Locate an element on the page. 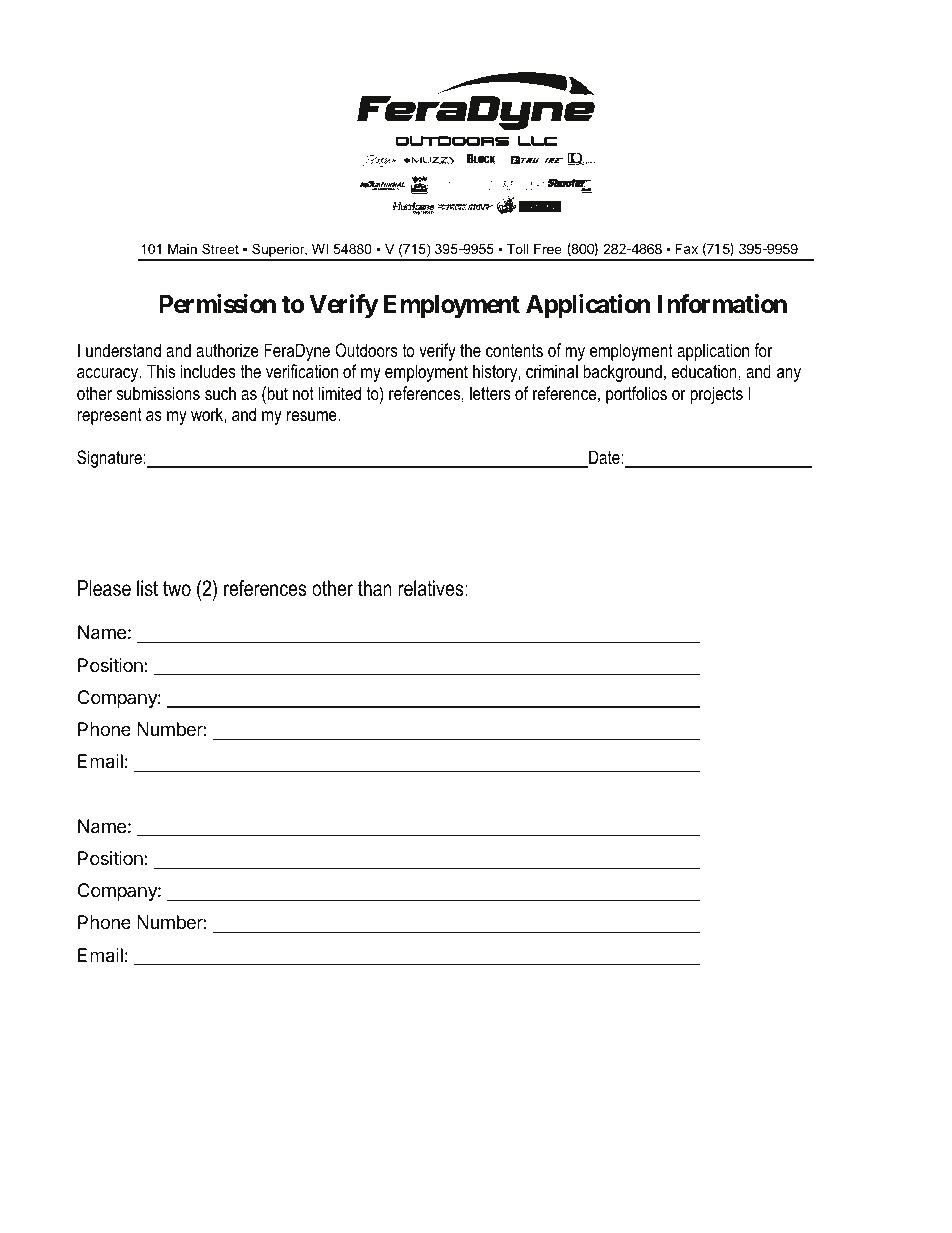 The height and width of the image is (1233, 952). Toll is located at coordinates (518, 249).
